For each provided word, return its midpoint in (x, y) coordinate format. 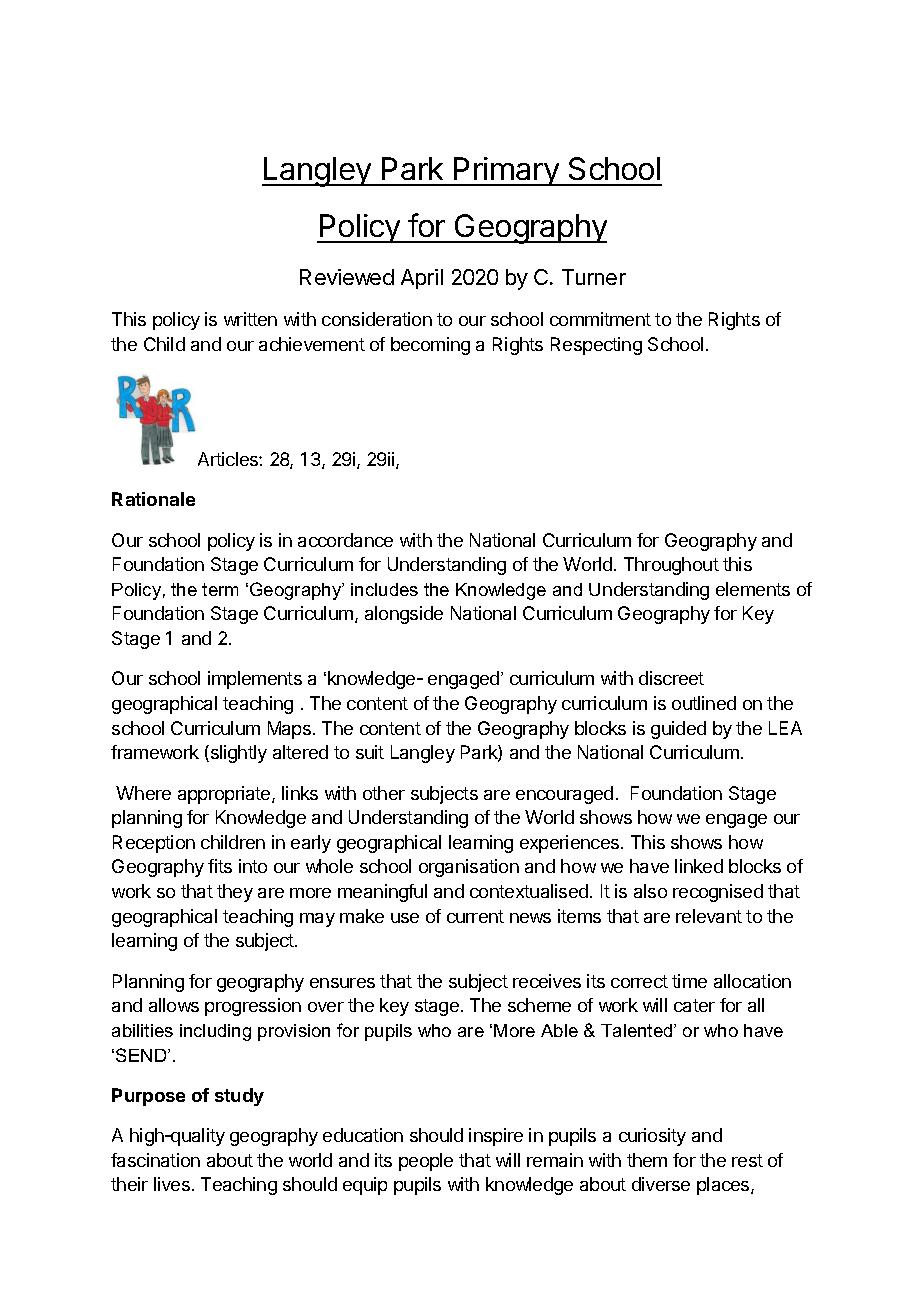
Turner (594, 277)
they (235, 893)
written (250, 319)
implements (255, 680)
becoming (430, 346)
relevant (709, 916)
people (426, 1162)
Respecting (596, 346)
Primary (506, 171)
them (647, 1160)
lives (172, 1184)
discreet (671, 678)
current (475, 916)
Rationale (153, 499)
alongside (404, 615)
